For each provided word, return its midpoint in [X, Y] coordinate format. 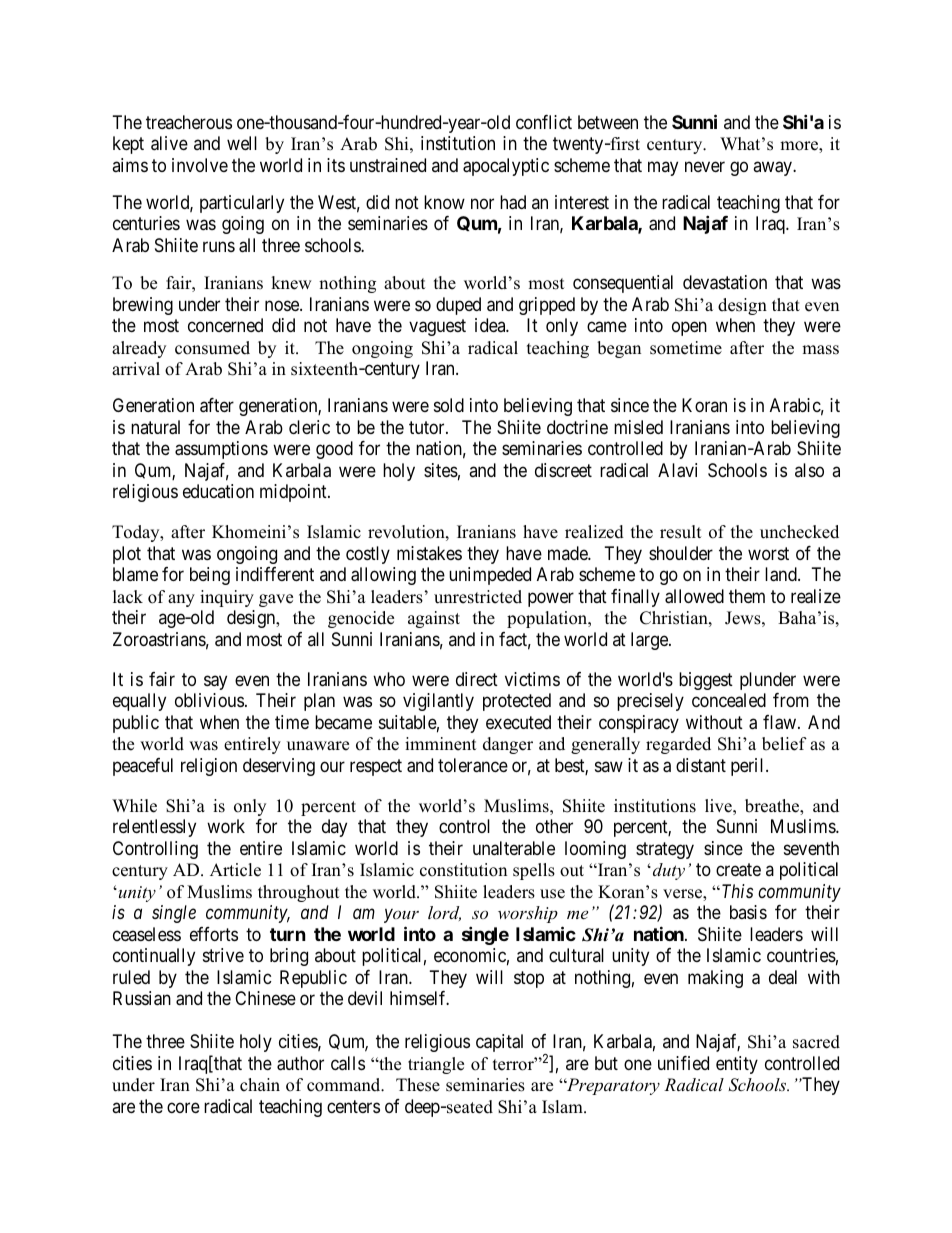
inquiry [227, 598]
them [747, 596]
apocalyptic [506, 167]
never [705, 166]
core [183, 1107]
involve [200, 165]
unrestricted [478, 597]
